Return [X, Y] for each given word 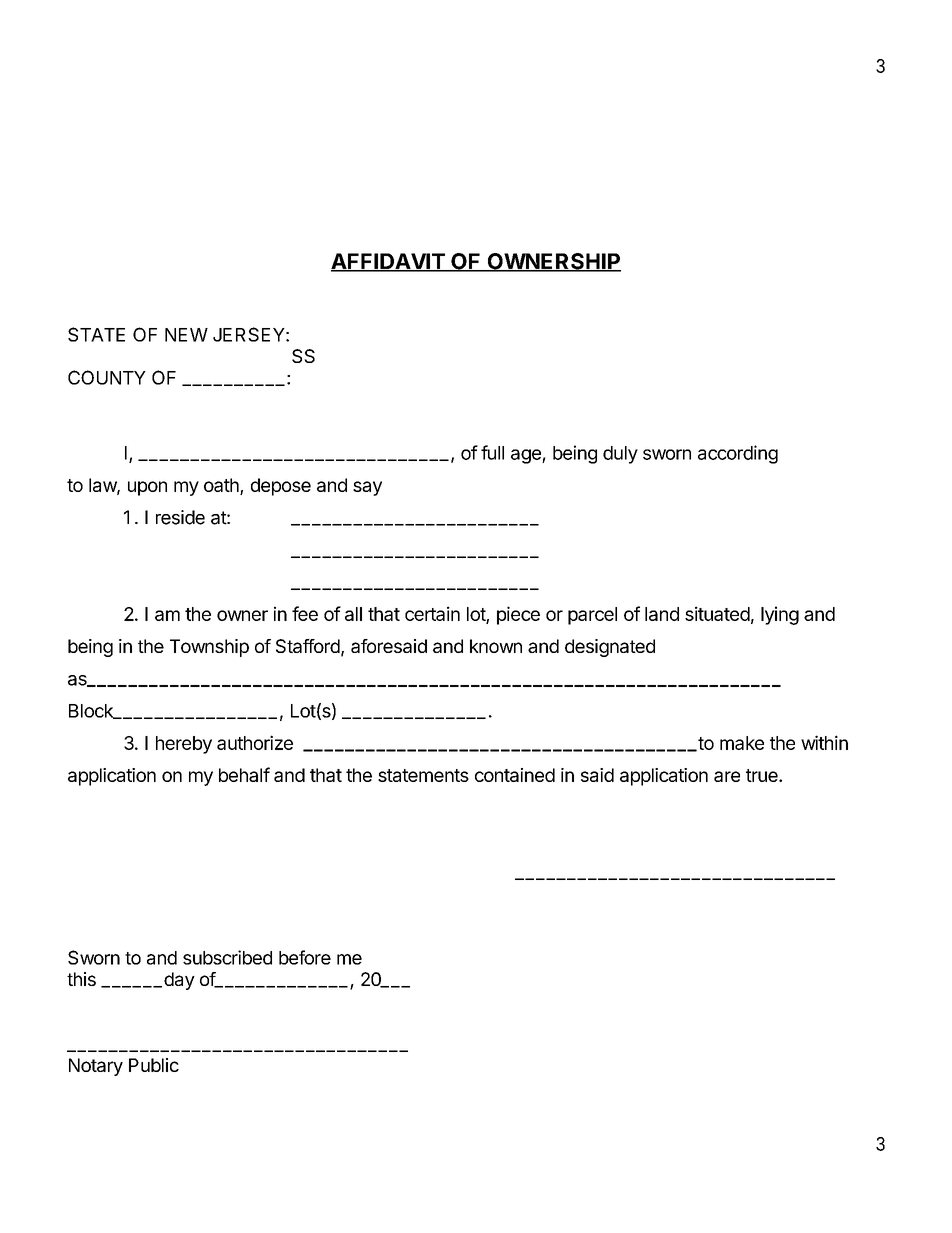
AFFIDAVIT [389, 262]
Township [209, 648]
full [492, 452]
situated [717, 613]
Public [154, 1065]
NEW [186, 335]
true [763, 775]
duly [620, 455]
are [727, 776]
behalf [244, 774]
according [738, 454]
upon [147, 488]
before [305, 957]
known [496, 646]
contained [515, 775]
